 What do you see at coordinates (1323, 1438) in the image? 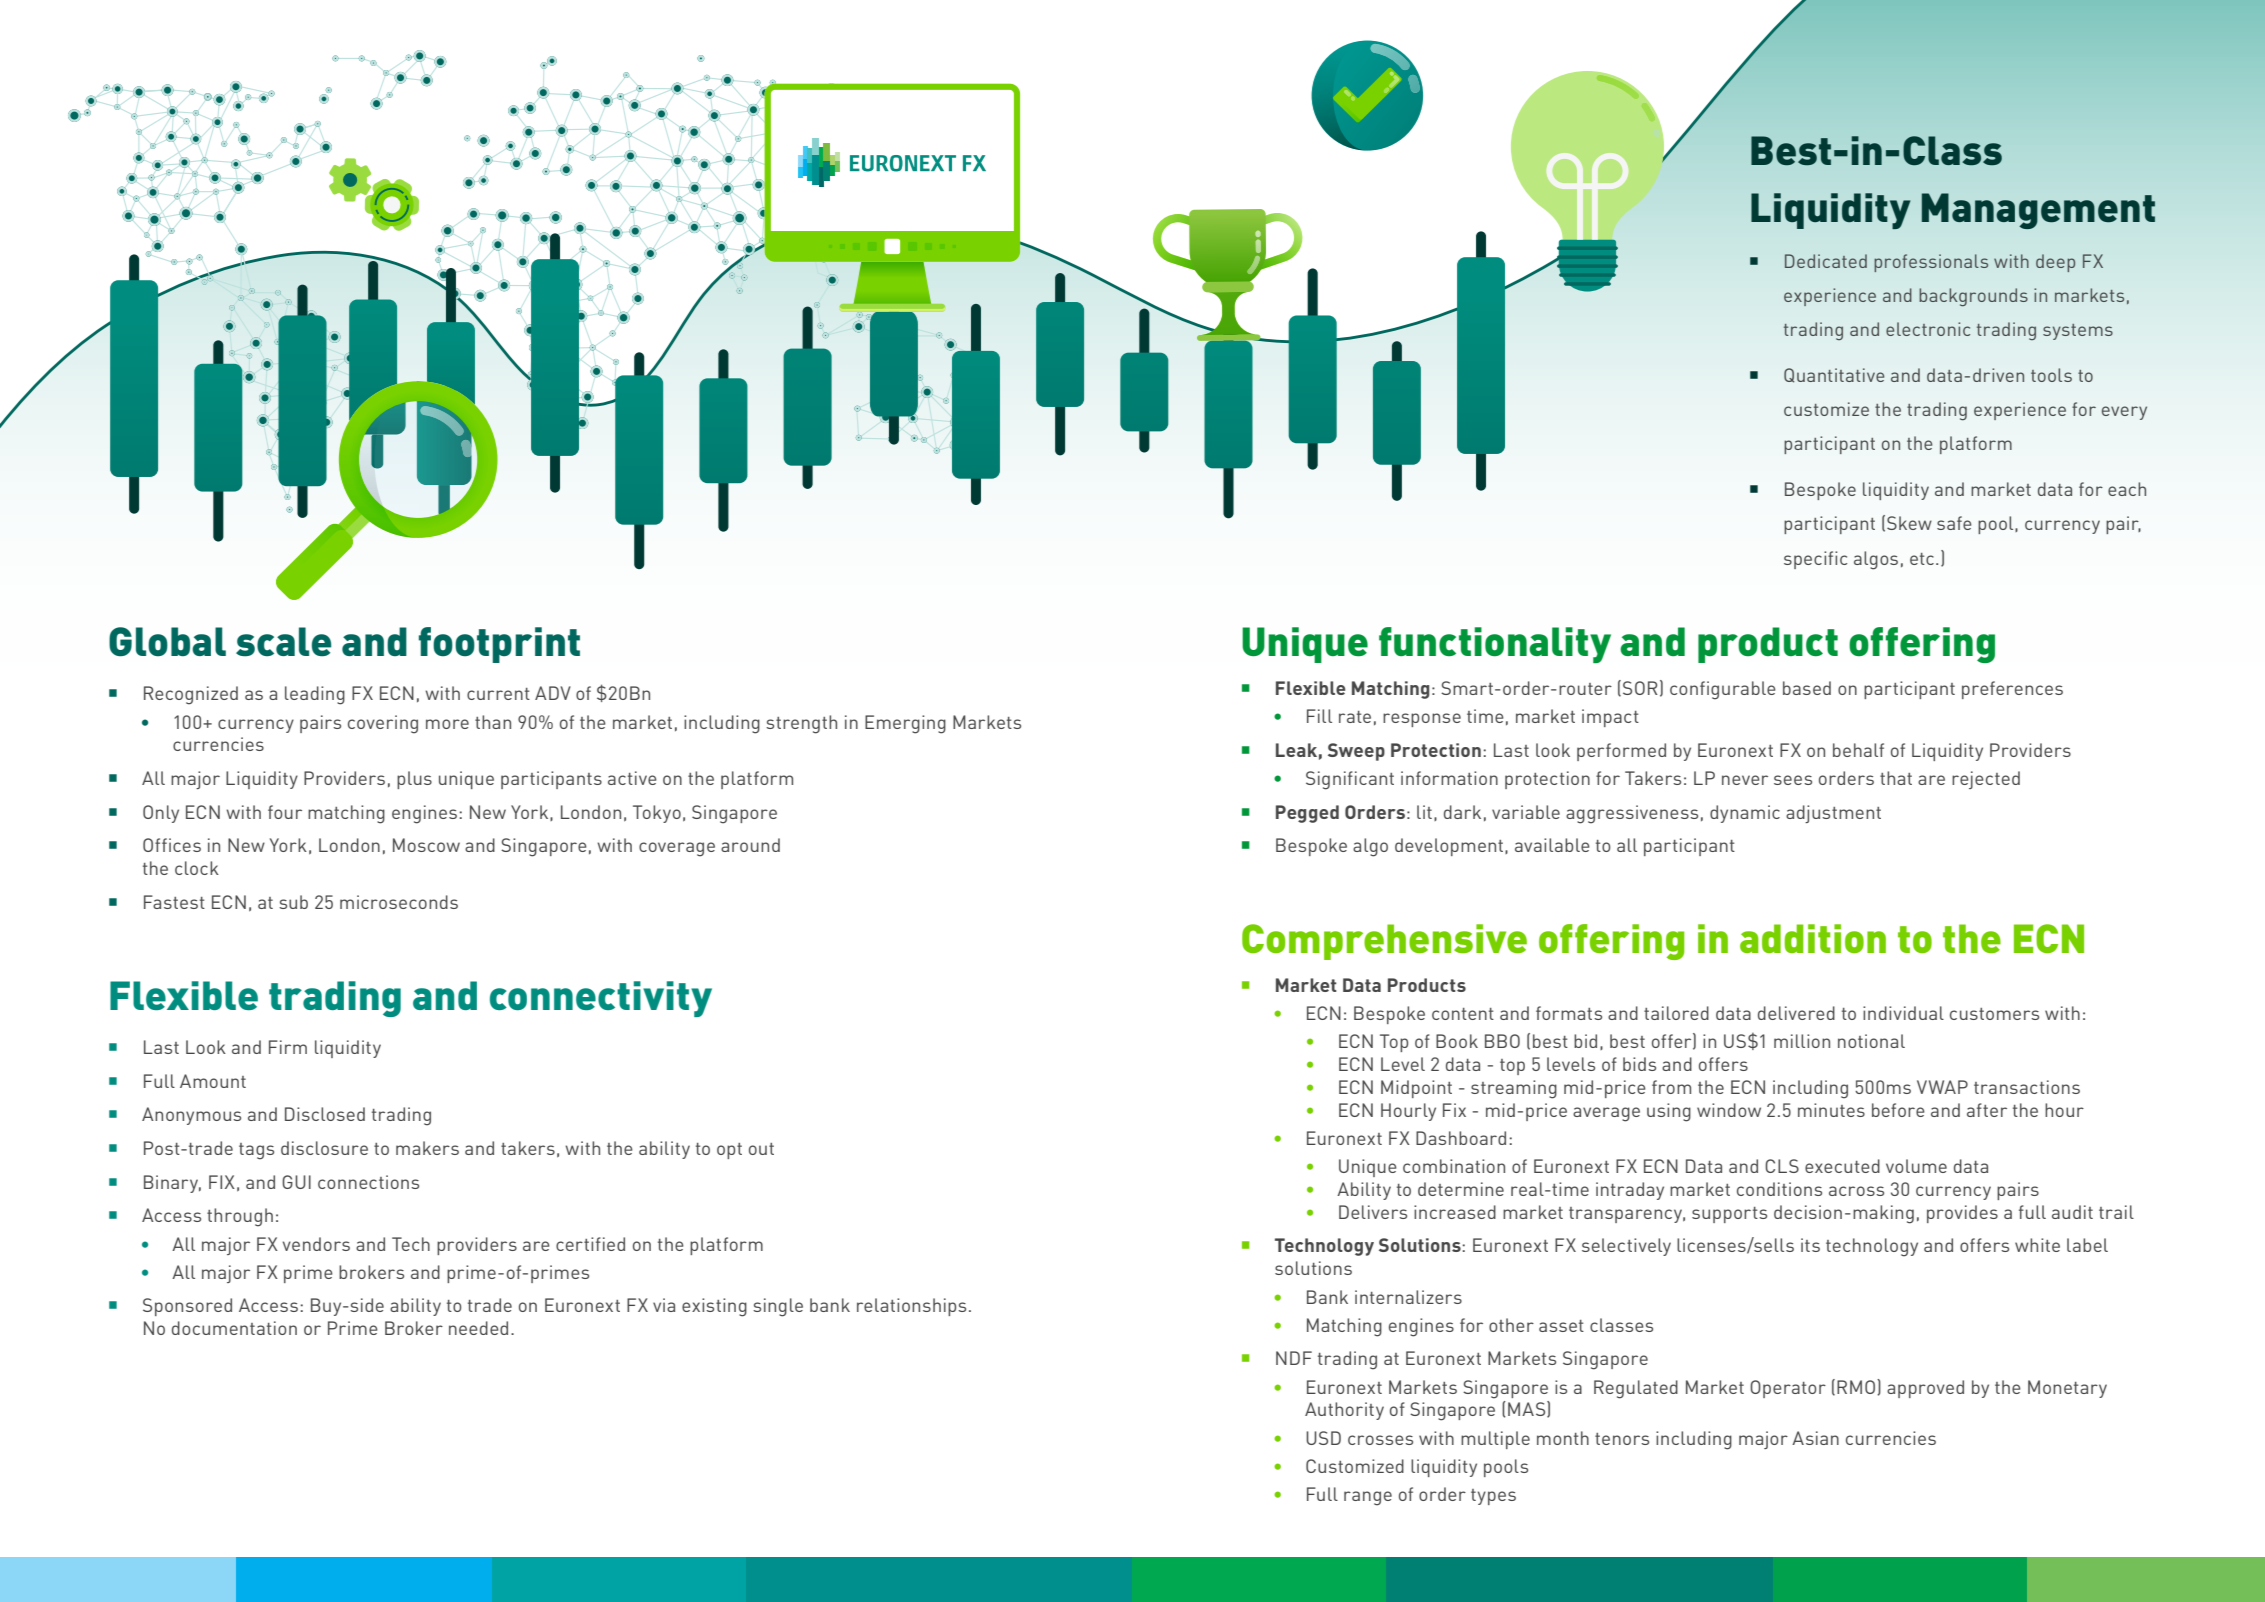
I see `USD` at bounding box center [1323, 1438].
